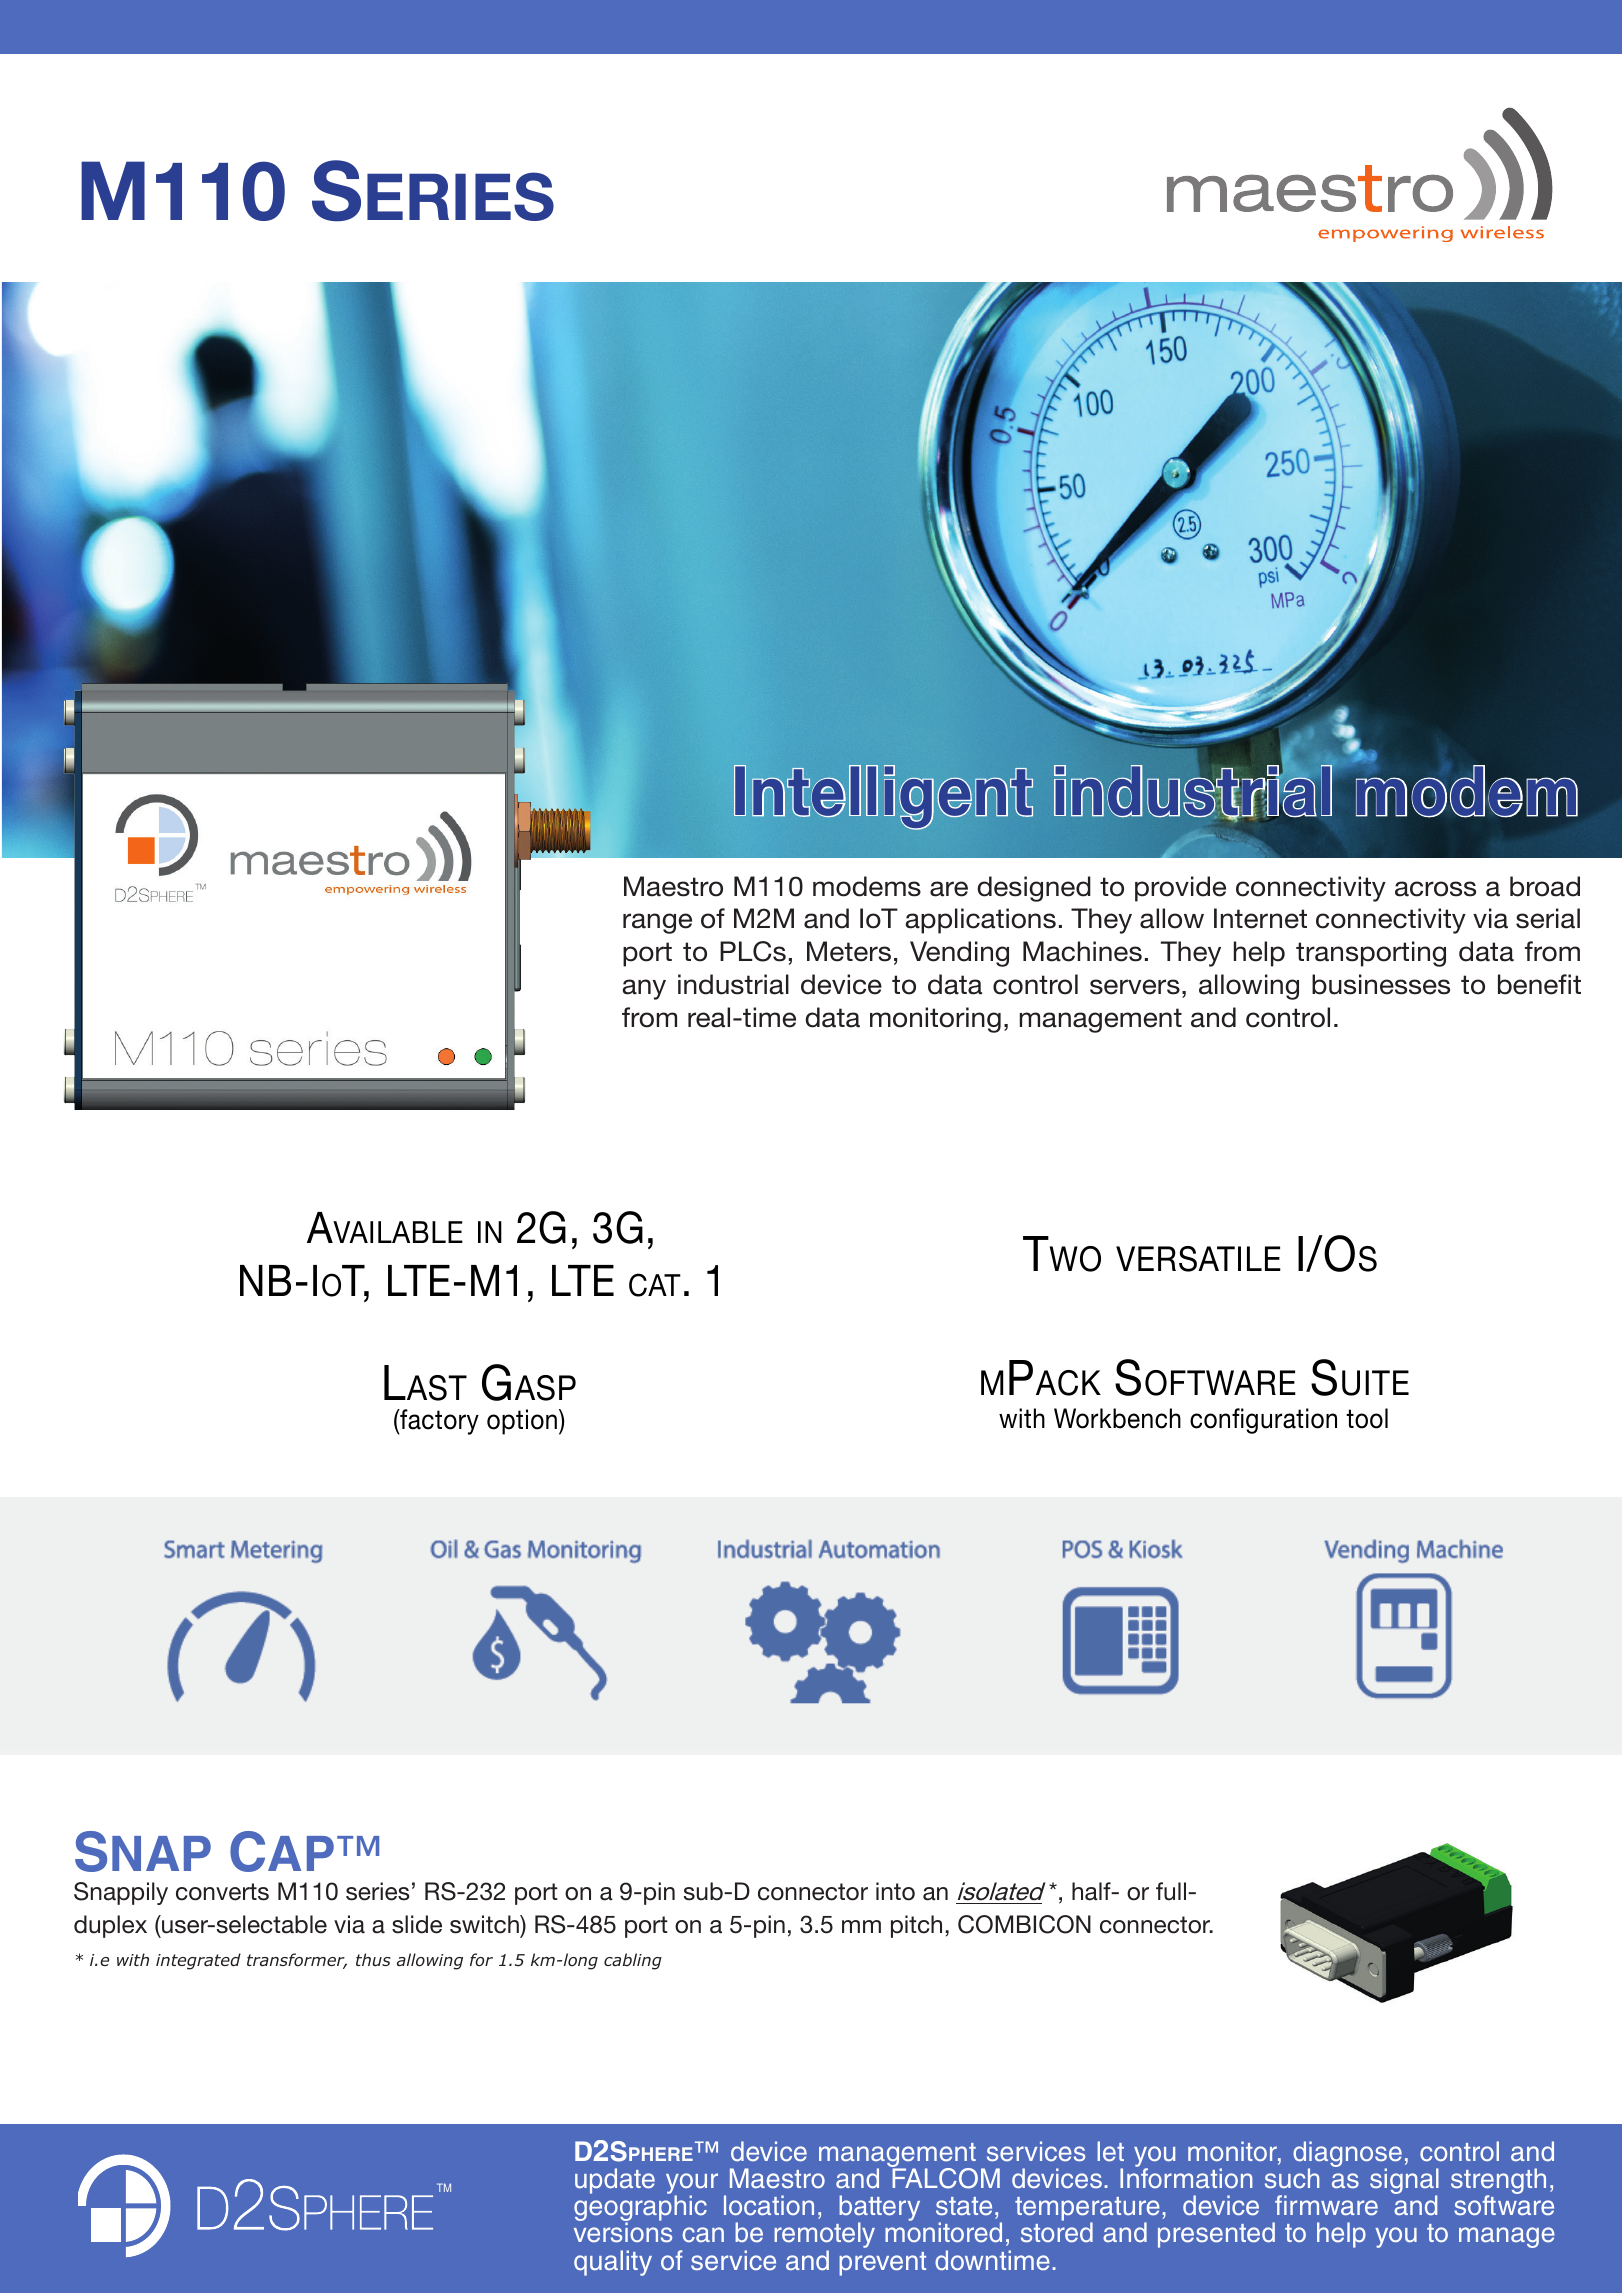  Describe the element at coordinates (916, 1926) in the screenshot. I see `pitch` at that location.
